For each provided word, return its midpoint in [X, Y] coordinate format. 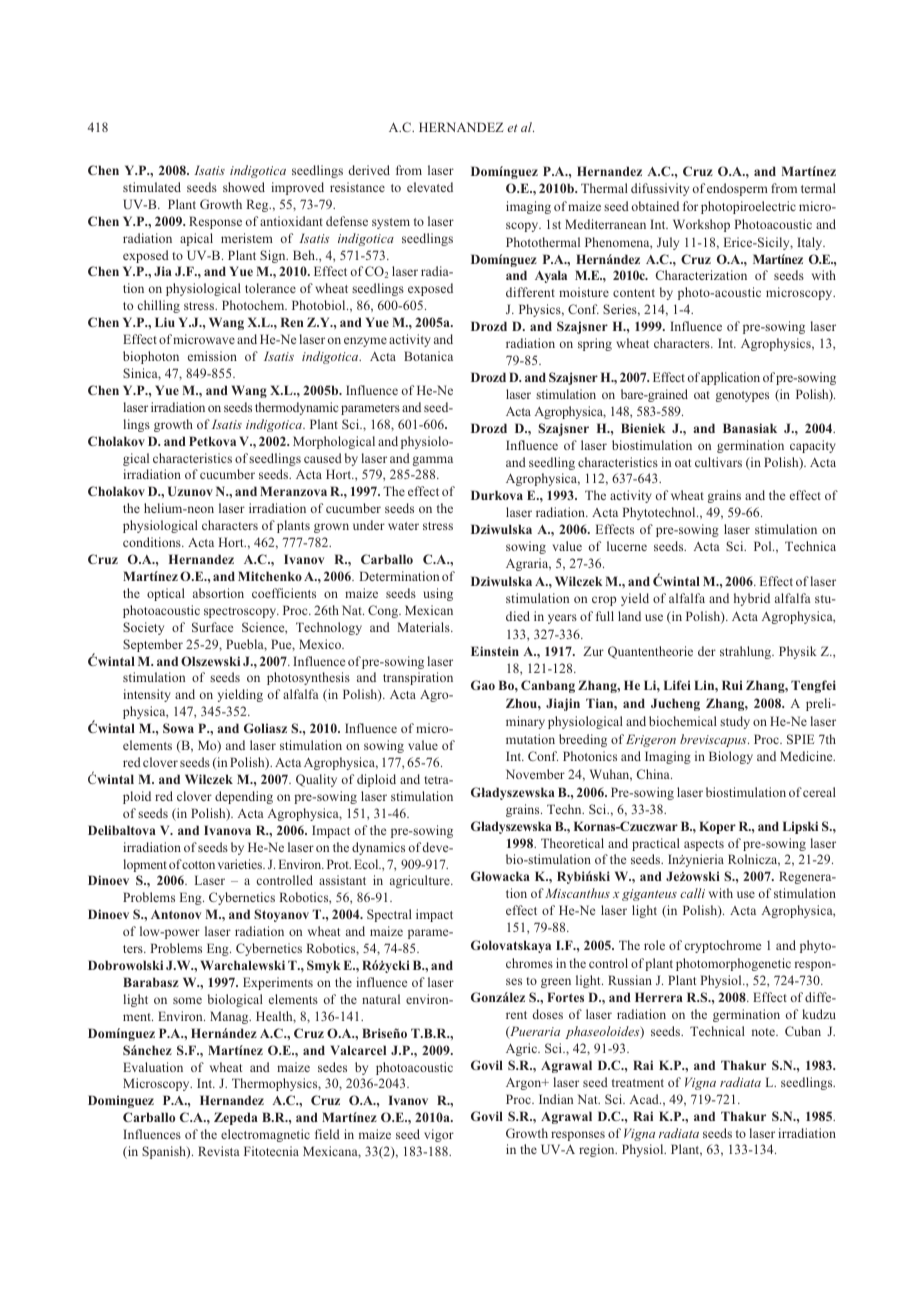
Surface [212, 627]
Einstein [495, 651]
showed [244, 187]
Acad [645, 1099]
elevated [430, 187]
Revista [219, 1151]
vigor [439, 1135]
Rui [732, 685]
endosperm [737, 189]
